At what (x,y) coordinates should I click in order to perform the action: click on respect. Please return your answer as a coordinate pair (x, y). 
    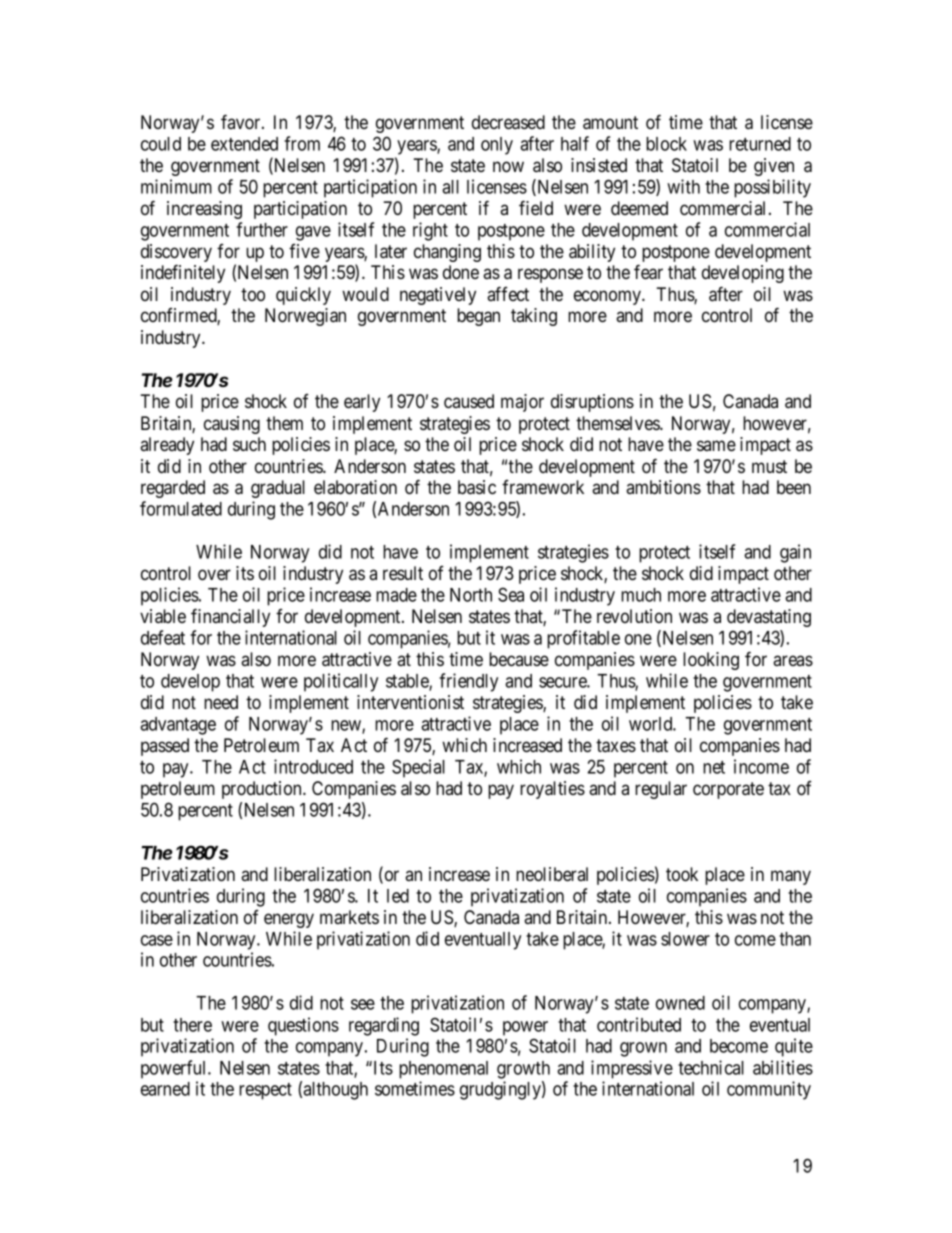
    Looking at the image, I should click on (265, 1091).
